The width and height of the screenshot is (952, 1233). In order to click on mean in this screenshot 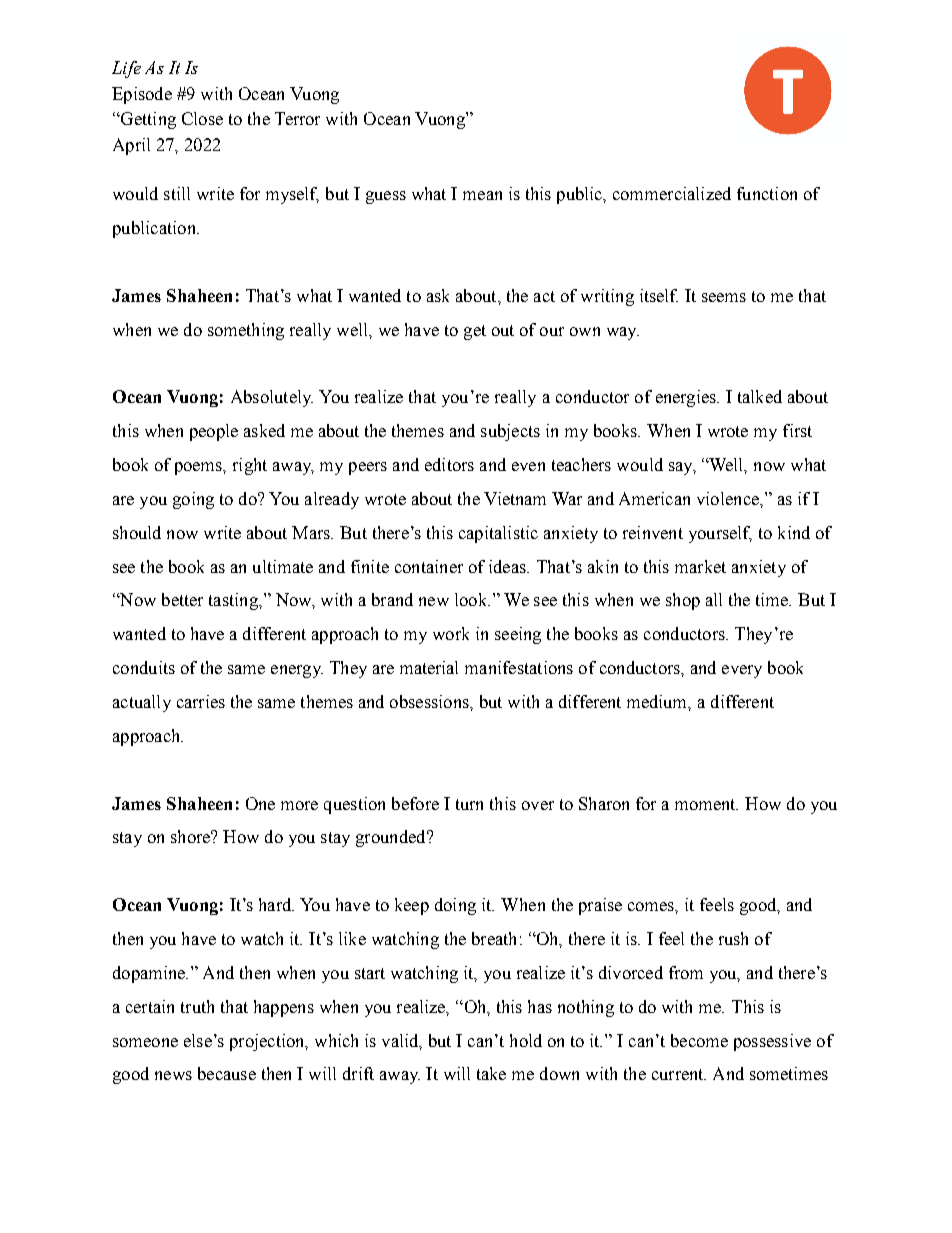, I will do `click(482, 195)`.
